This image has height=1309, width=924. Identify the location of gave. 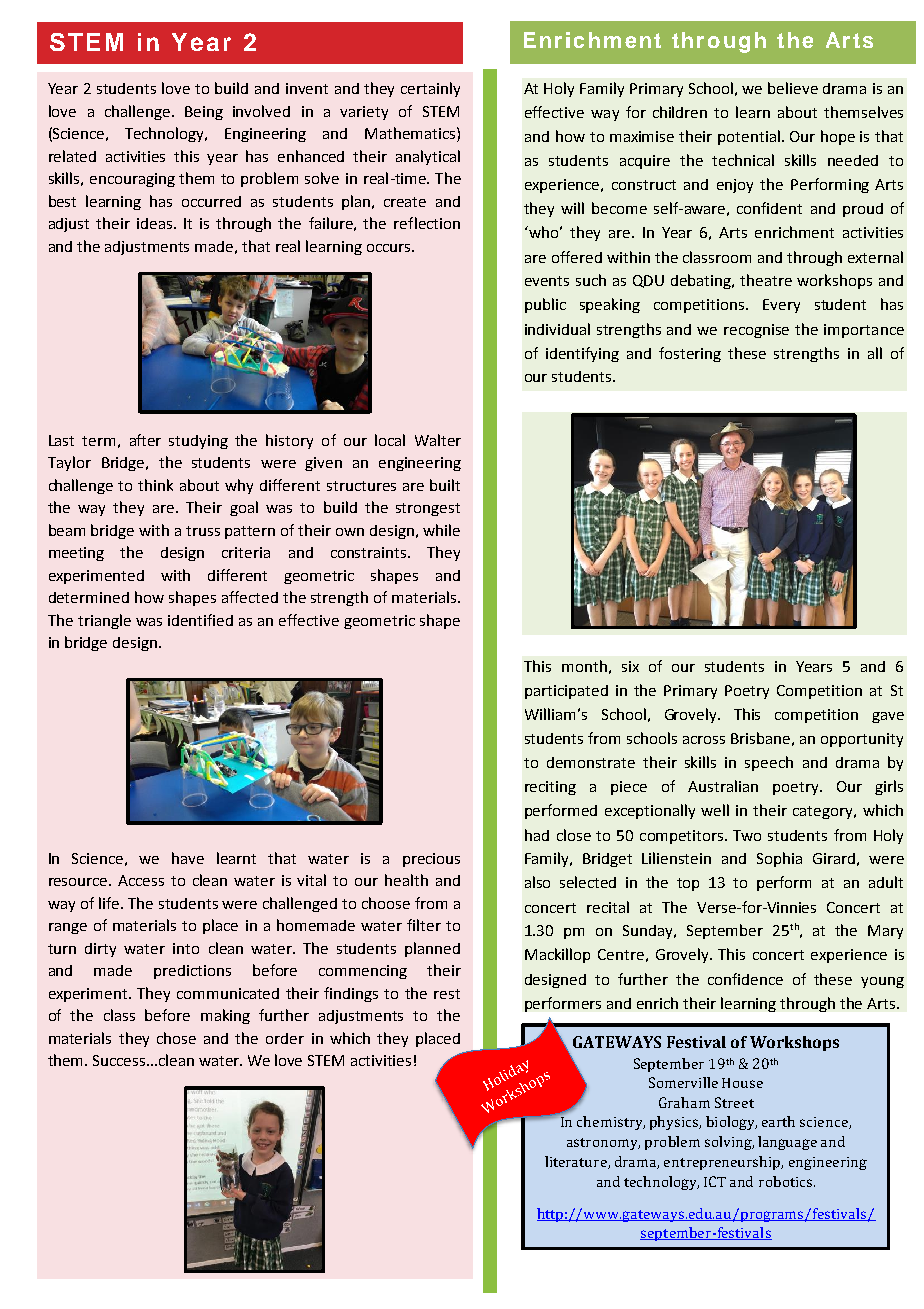
(888, 717).
